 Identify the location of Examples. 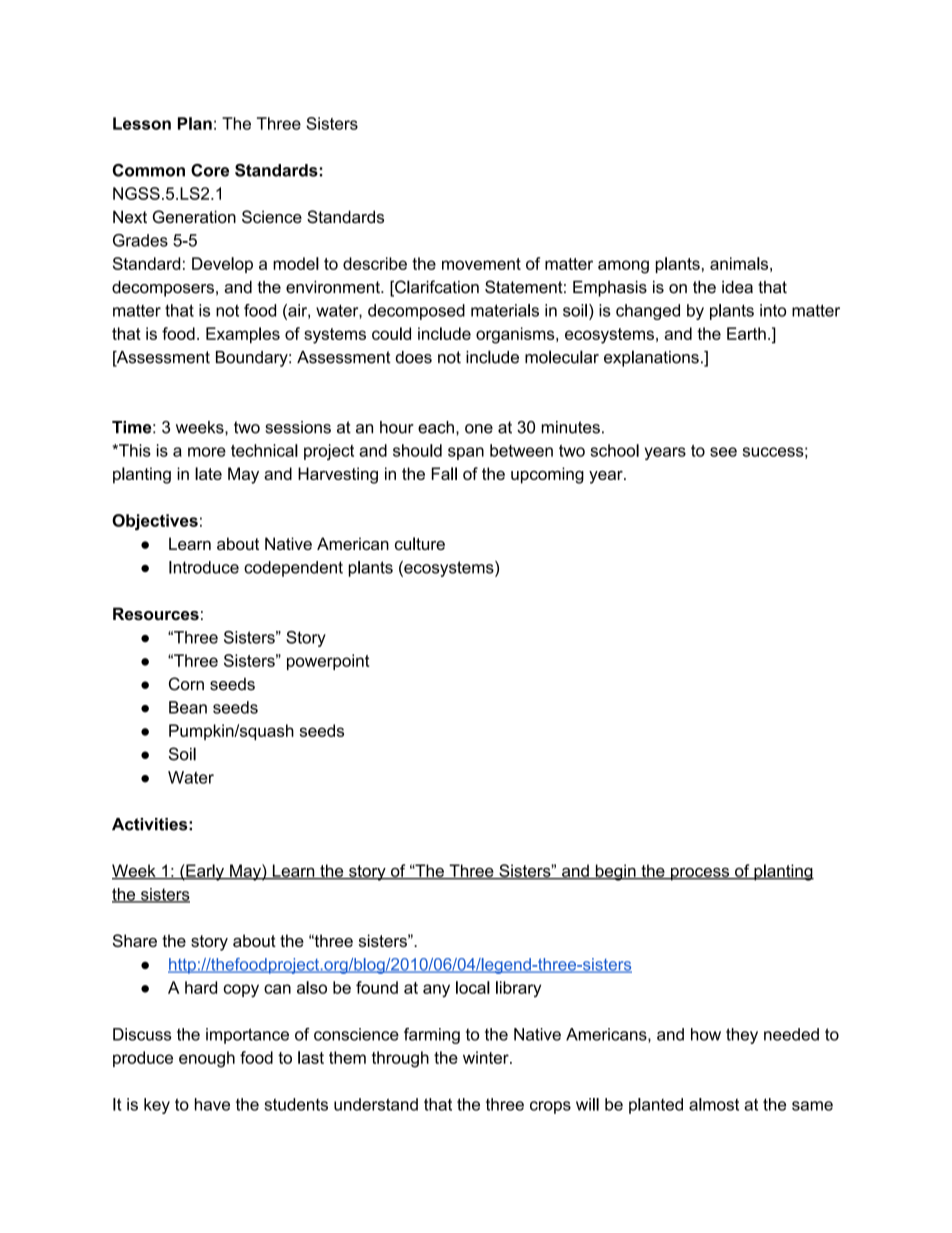
(243, 335).
